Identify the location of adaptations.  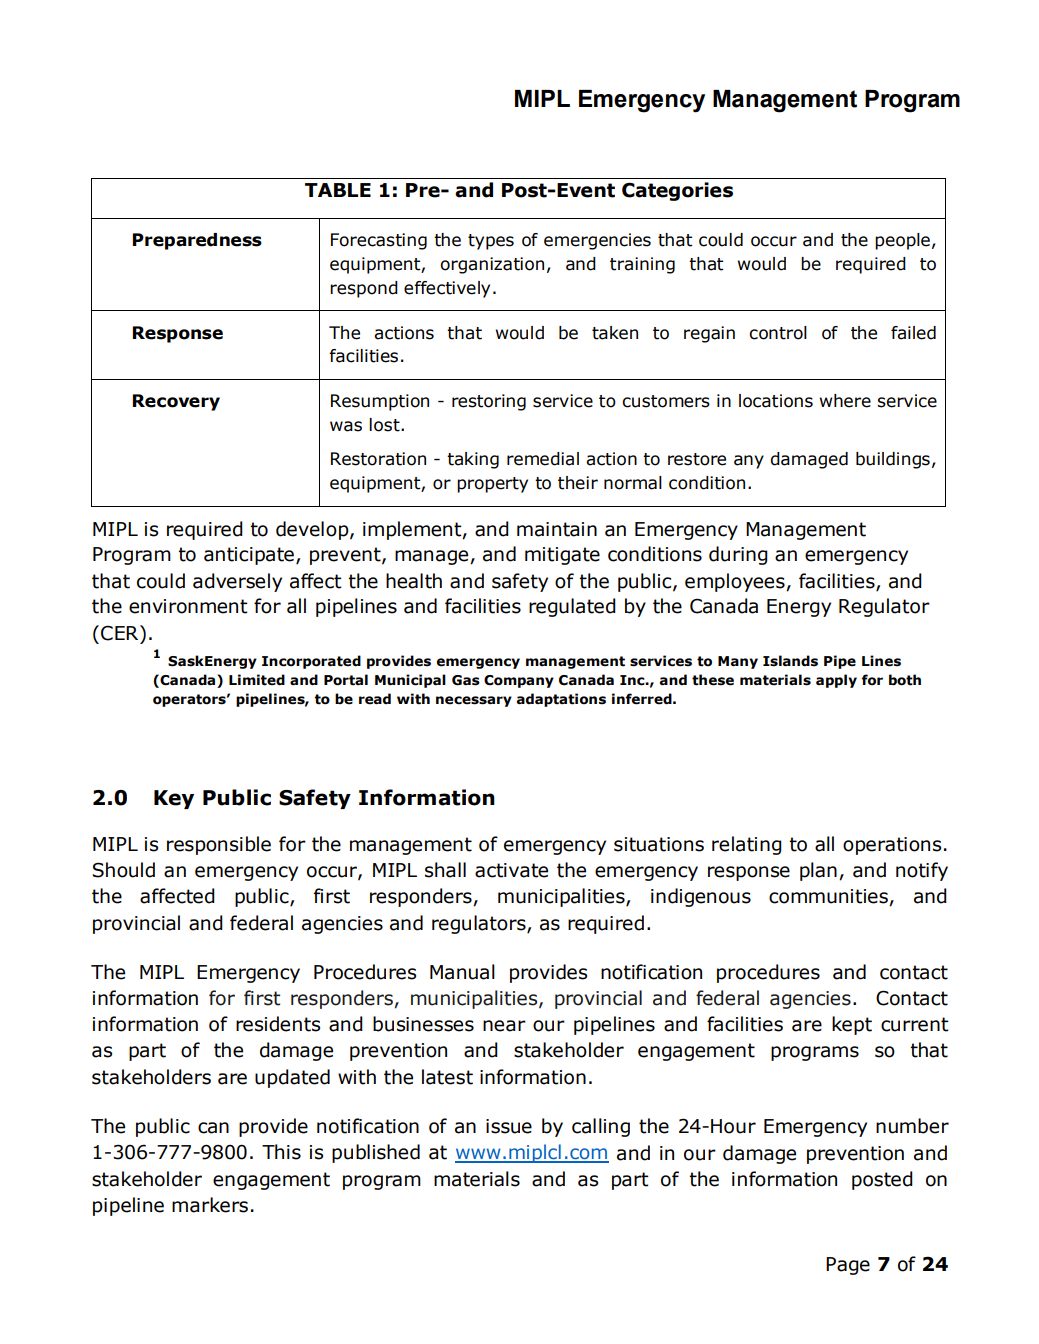
(561, 700).
